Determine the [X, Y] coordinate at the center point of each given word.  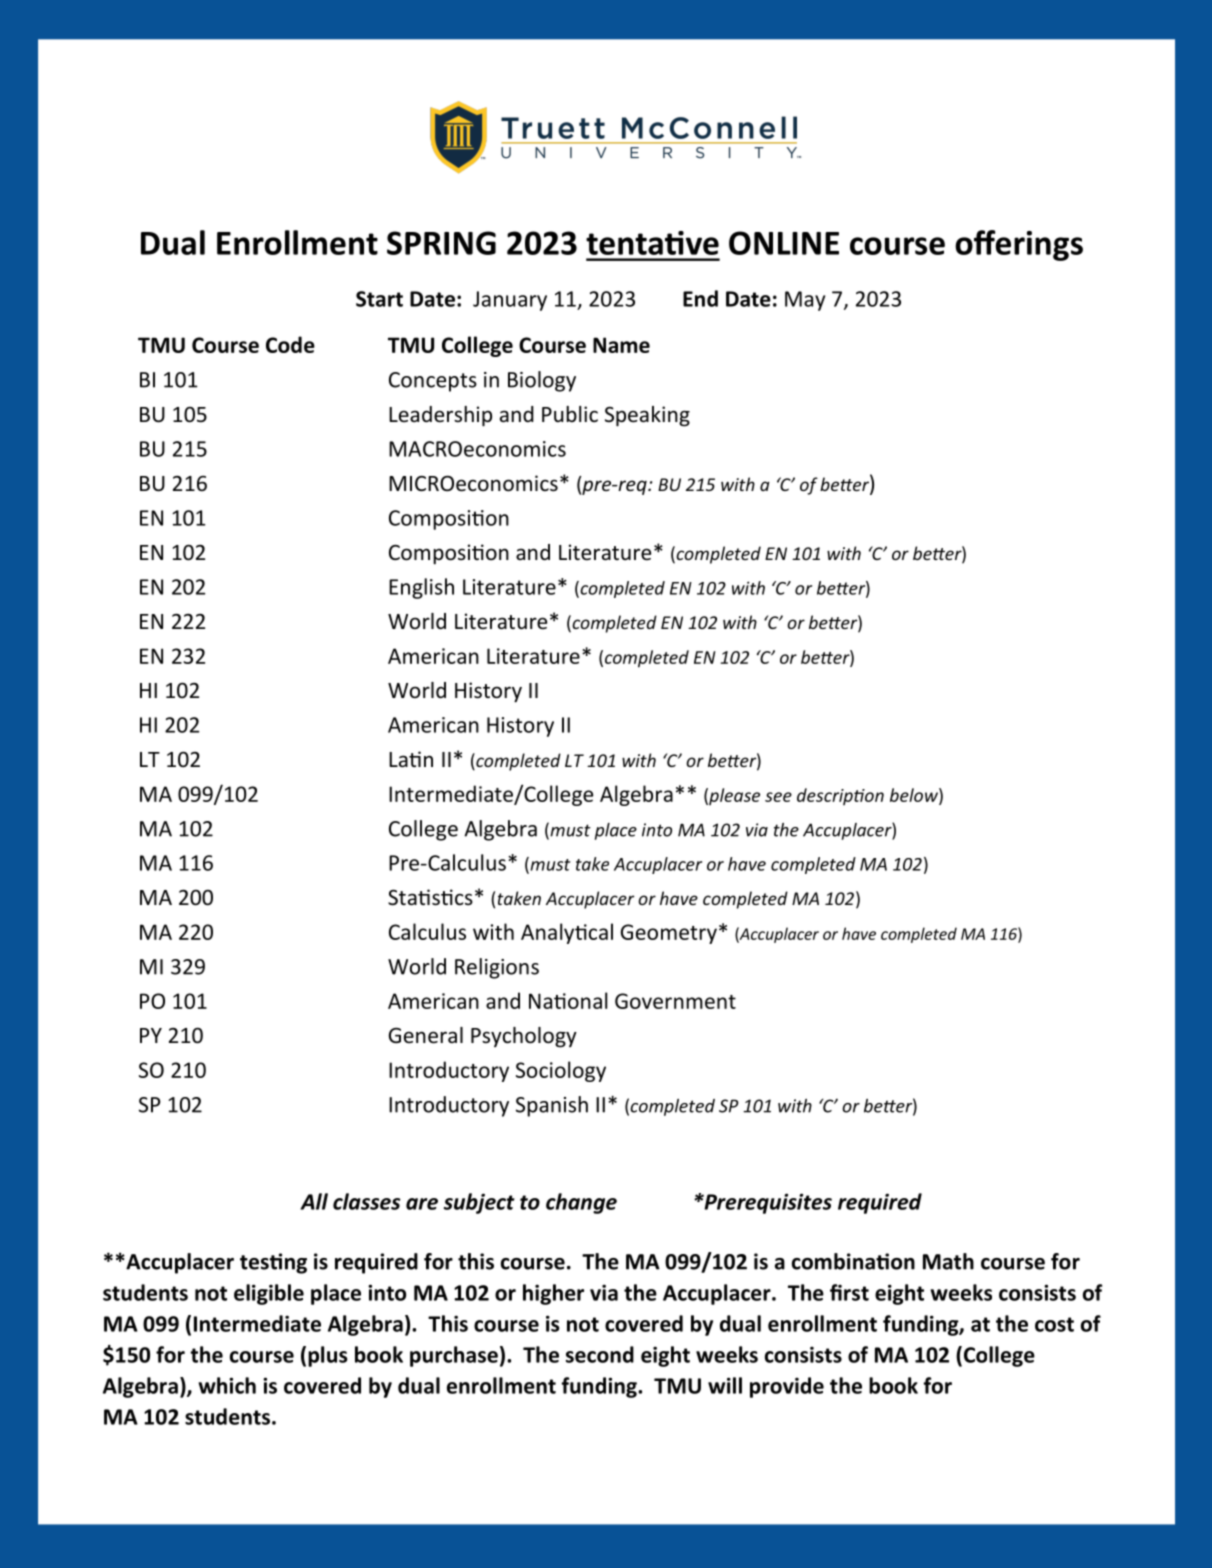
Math [948, 1261]
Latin [411, 759]
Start [379, 299]
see [778, 797]
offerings [1019, 245]
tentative [652, 243]
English [421, 588]
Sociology [561, 1071]
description [840, 796]
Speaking [647, 416]
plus [328, 1356]
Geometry [669, 934]
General [426, 1035]
